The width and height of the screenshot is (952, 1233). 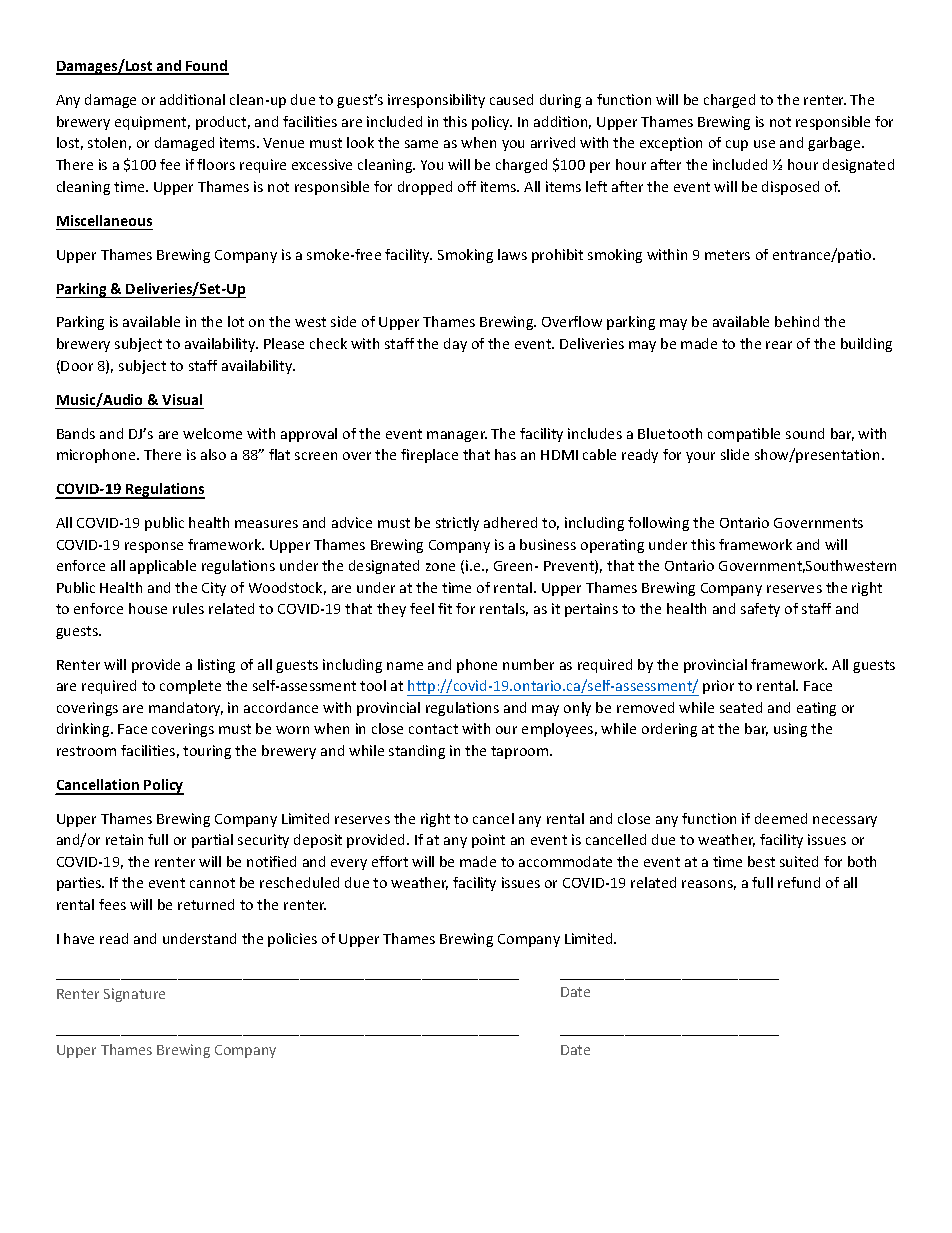 I want to click on cup, so click(x=737, y=145).
